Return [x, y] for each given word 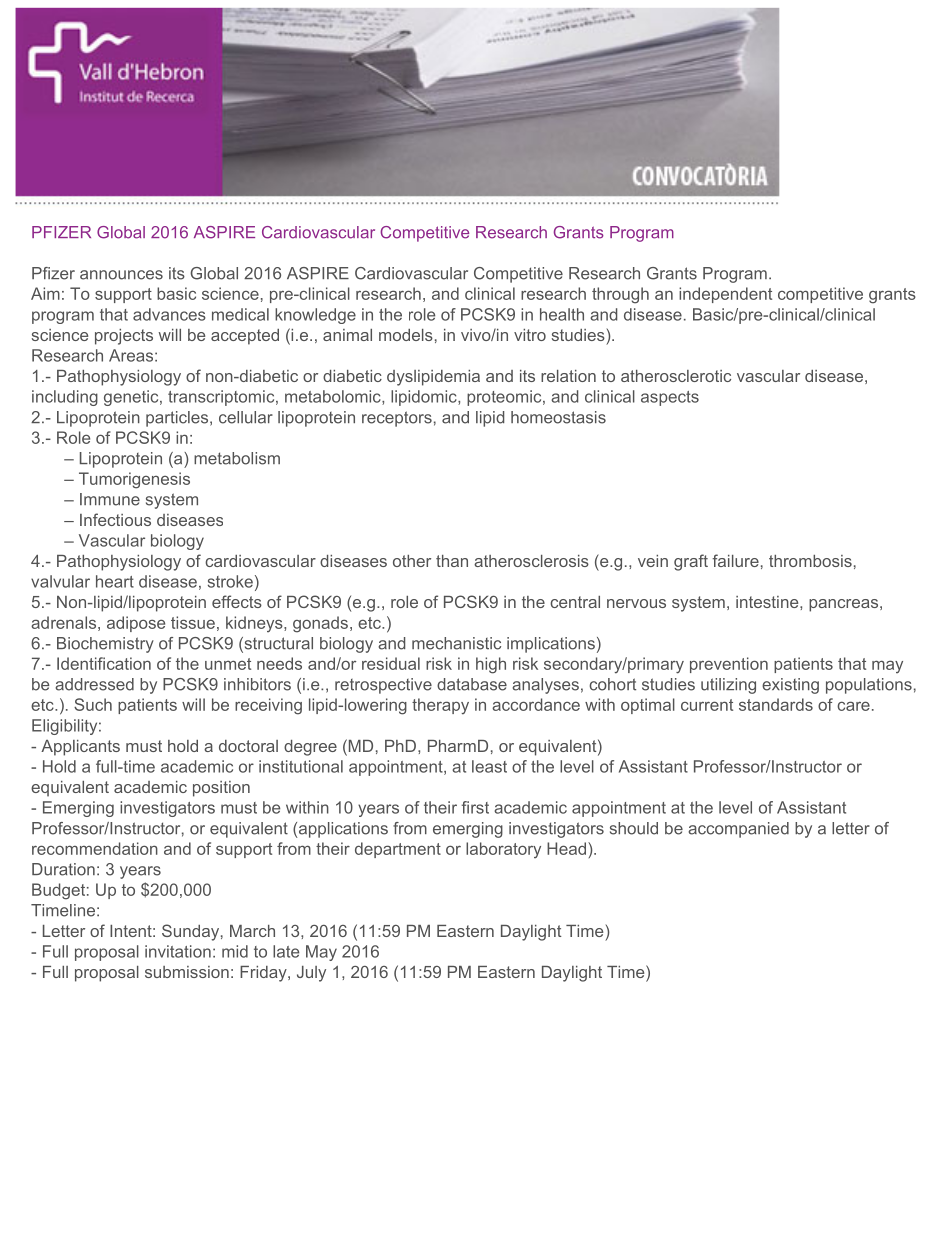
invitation [178, 951]
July [311, 974]
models [406, 335]
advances [169, 314]
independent [725, 295]
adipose [136, 624]
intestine [768, 602]
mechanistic [456, 643]
